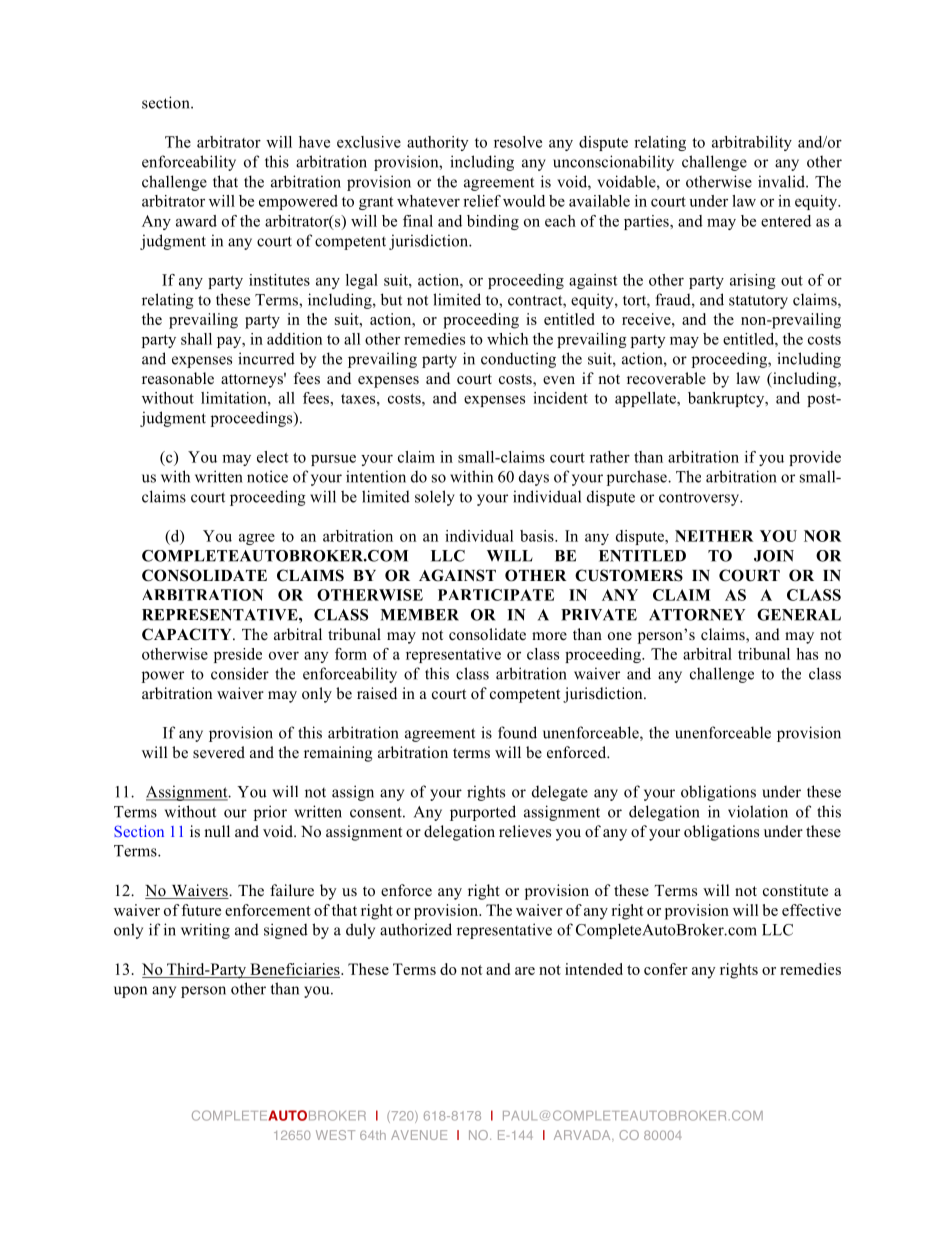  What do you see at coordinates (496, 595) in the document?
I see `PARTICIPATE` at bounding box center [496, 595].
